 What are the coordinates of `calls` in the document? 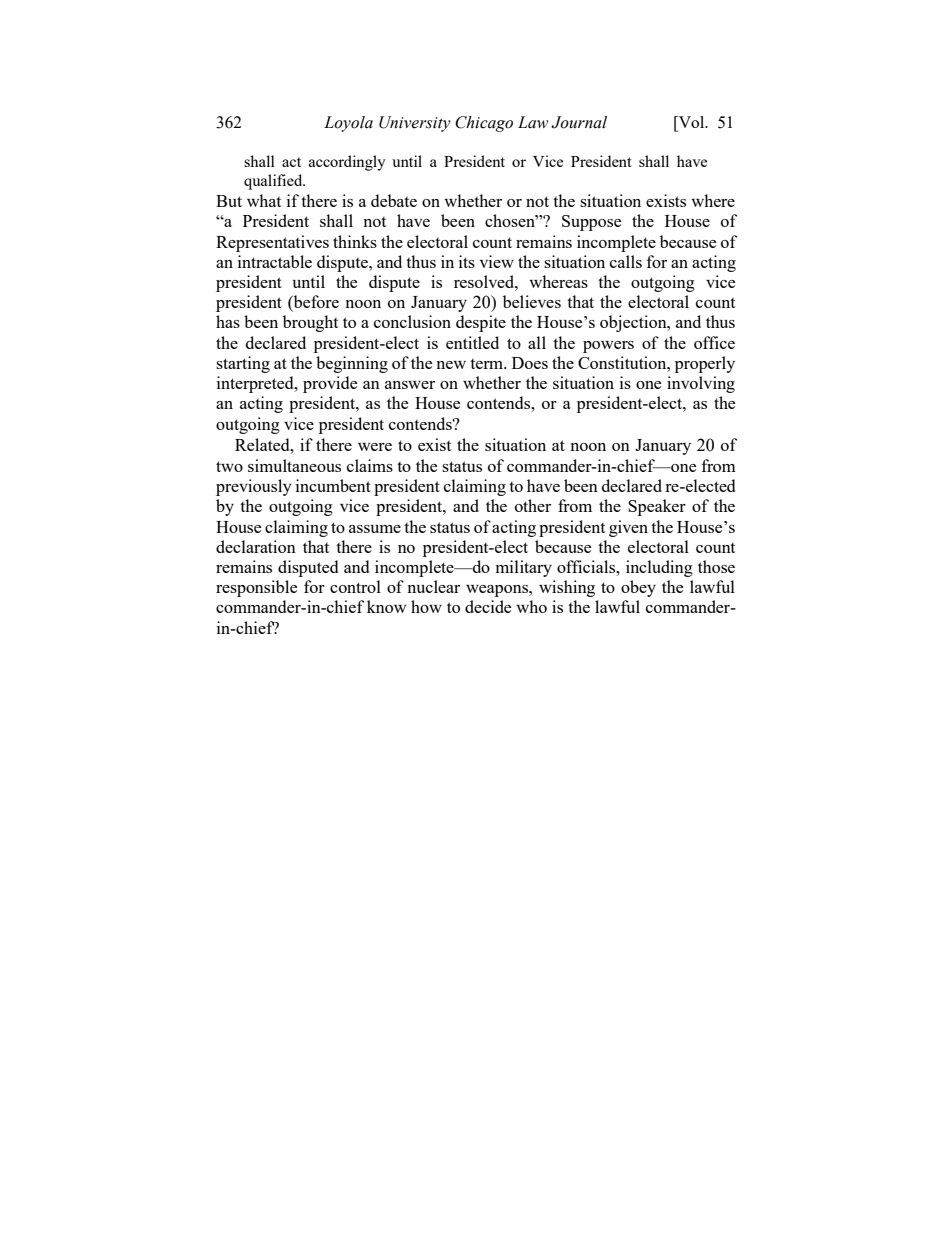 It's located at (626, 261).
